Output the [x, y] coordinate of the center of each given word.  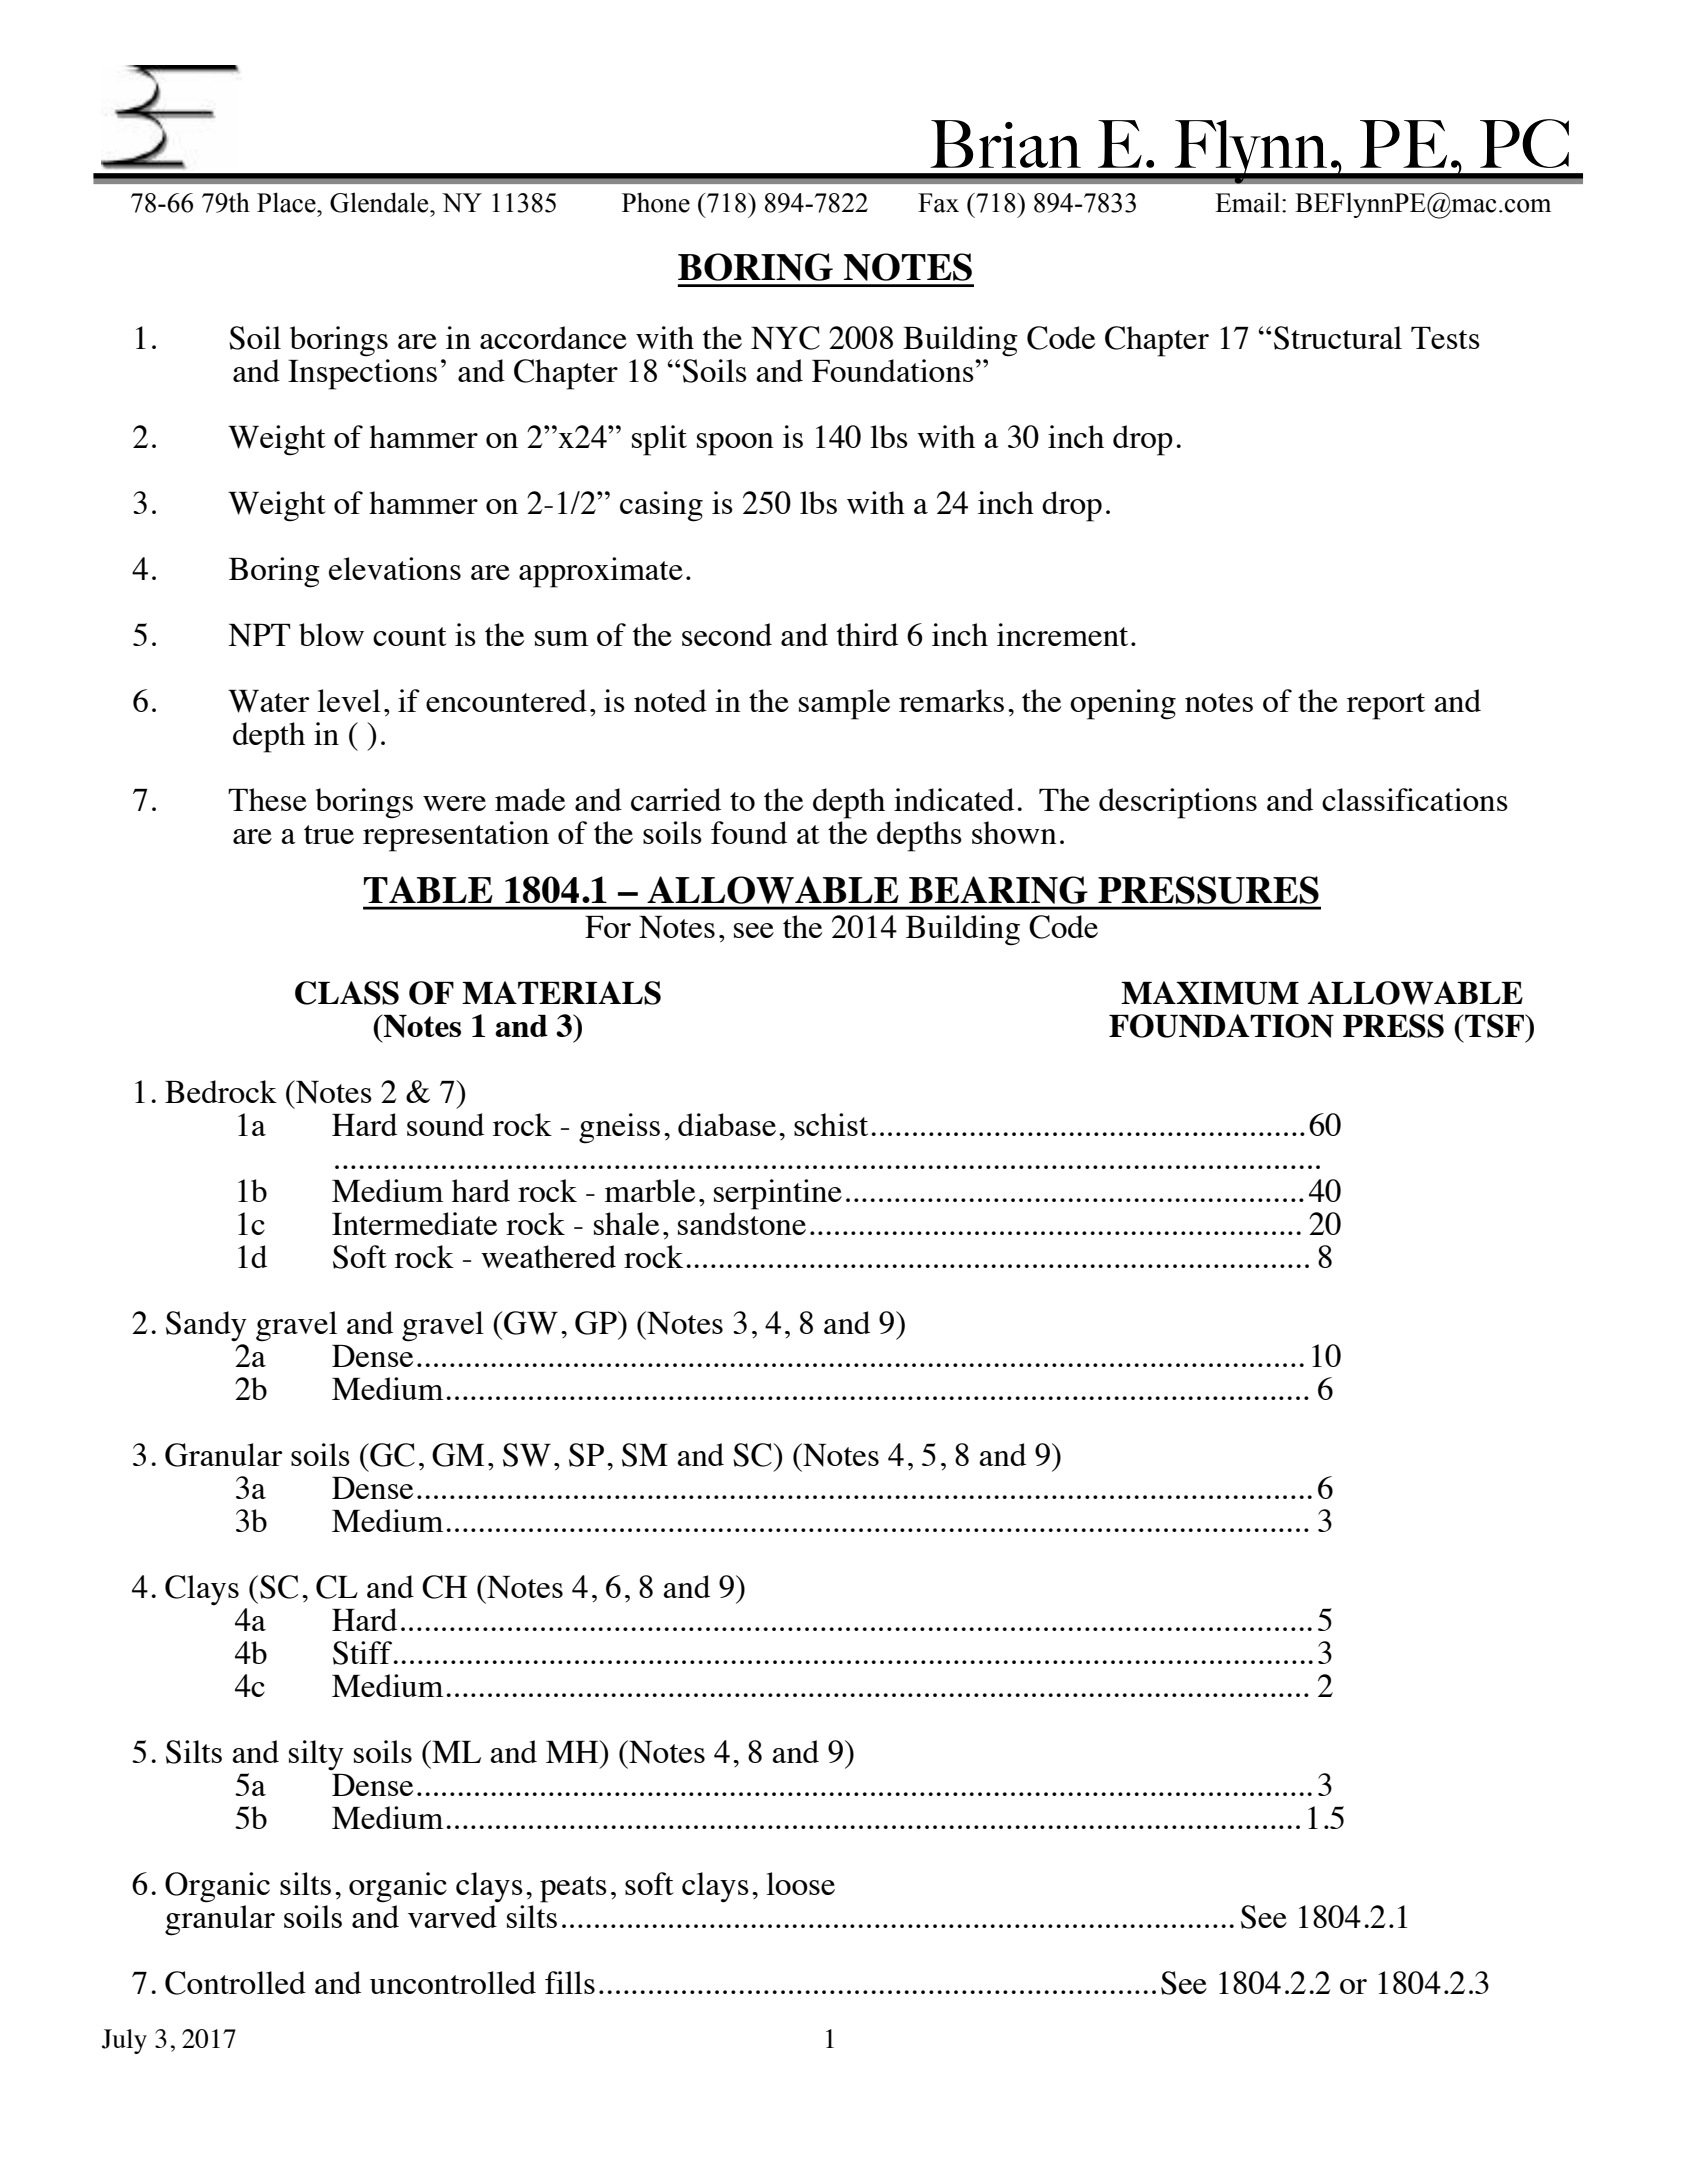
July [124, 2041]
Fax [938, 203]
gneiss [619, 1128]
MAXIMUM [1210, 993]
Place [287, 202]
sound [445, 1124]
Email [1249, 202]
